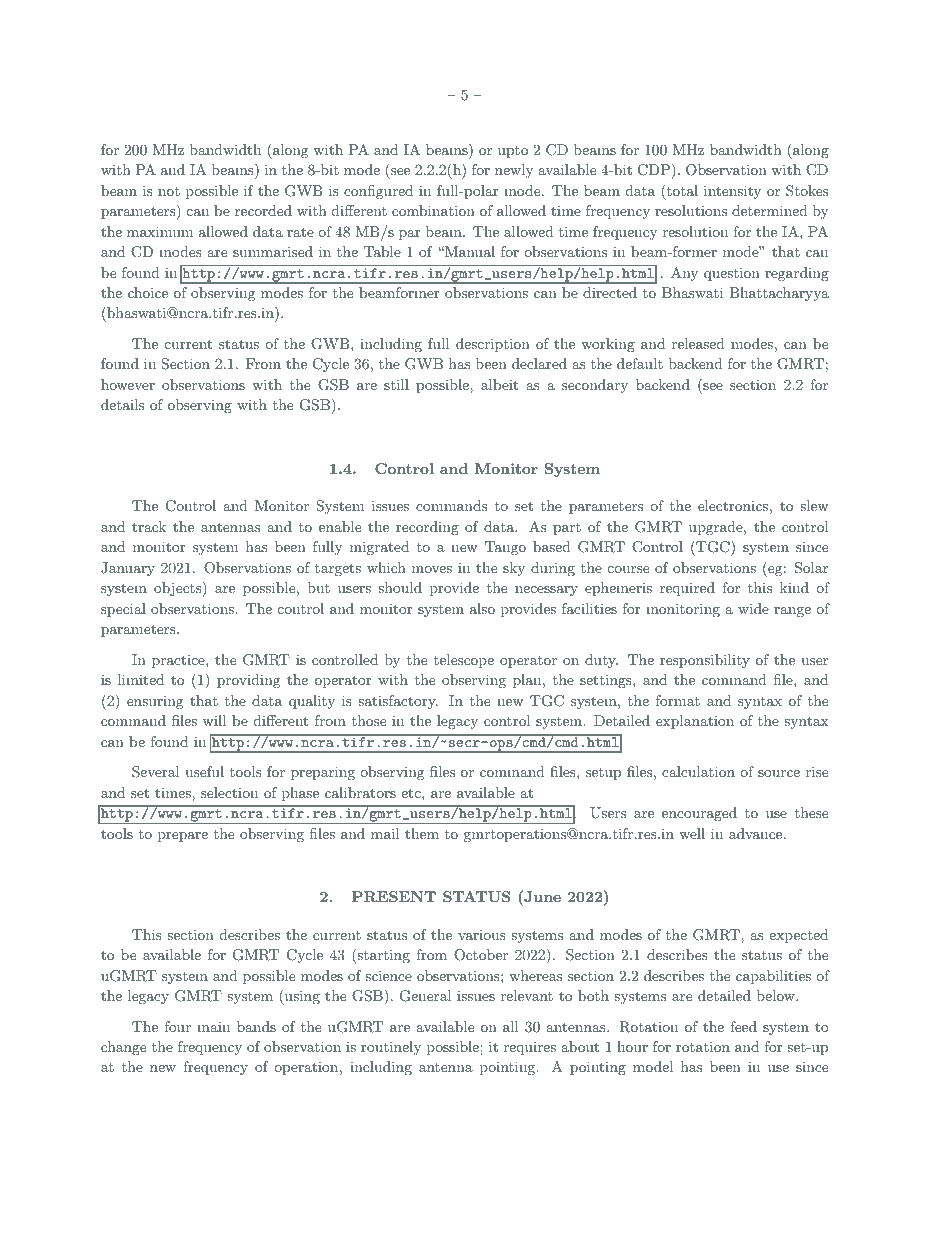 The width and height of the image is (952, 1233). I want to click on wide, so click(753, 608).
